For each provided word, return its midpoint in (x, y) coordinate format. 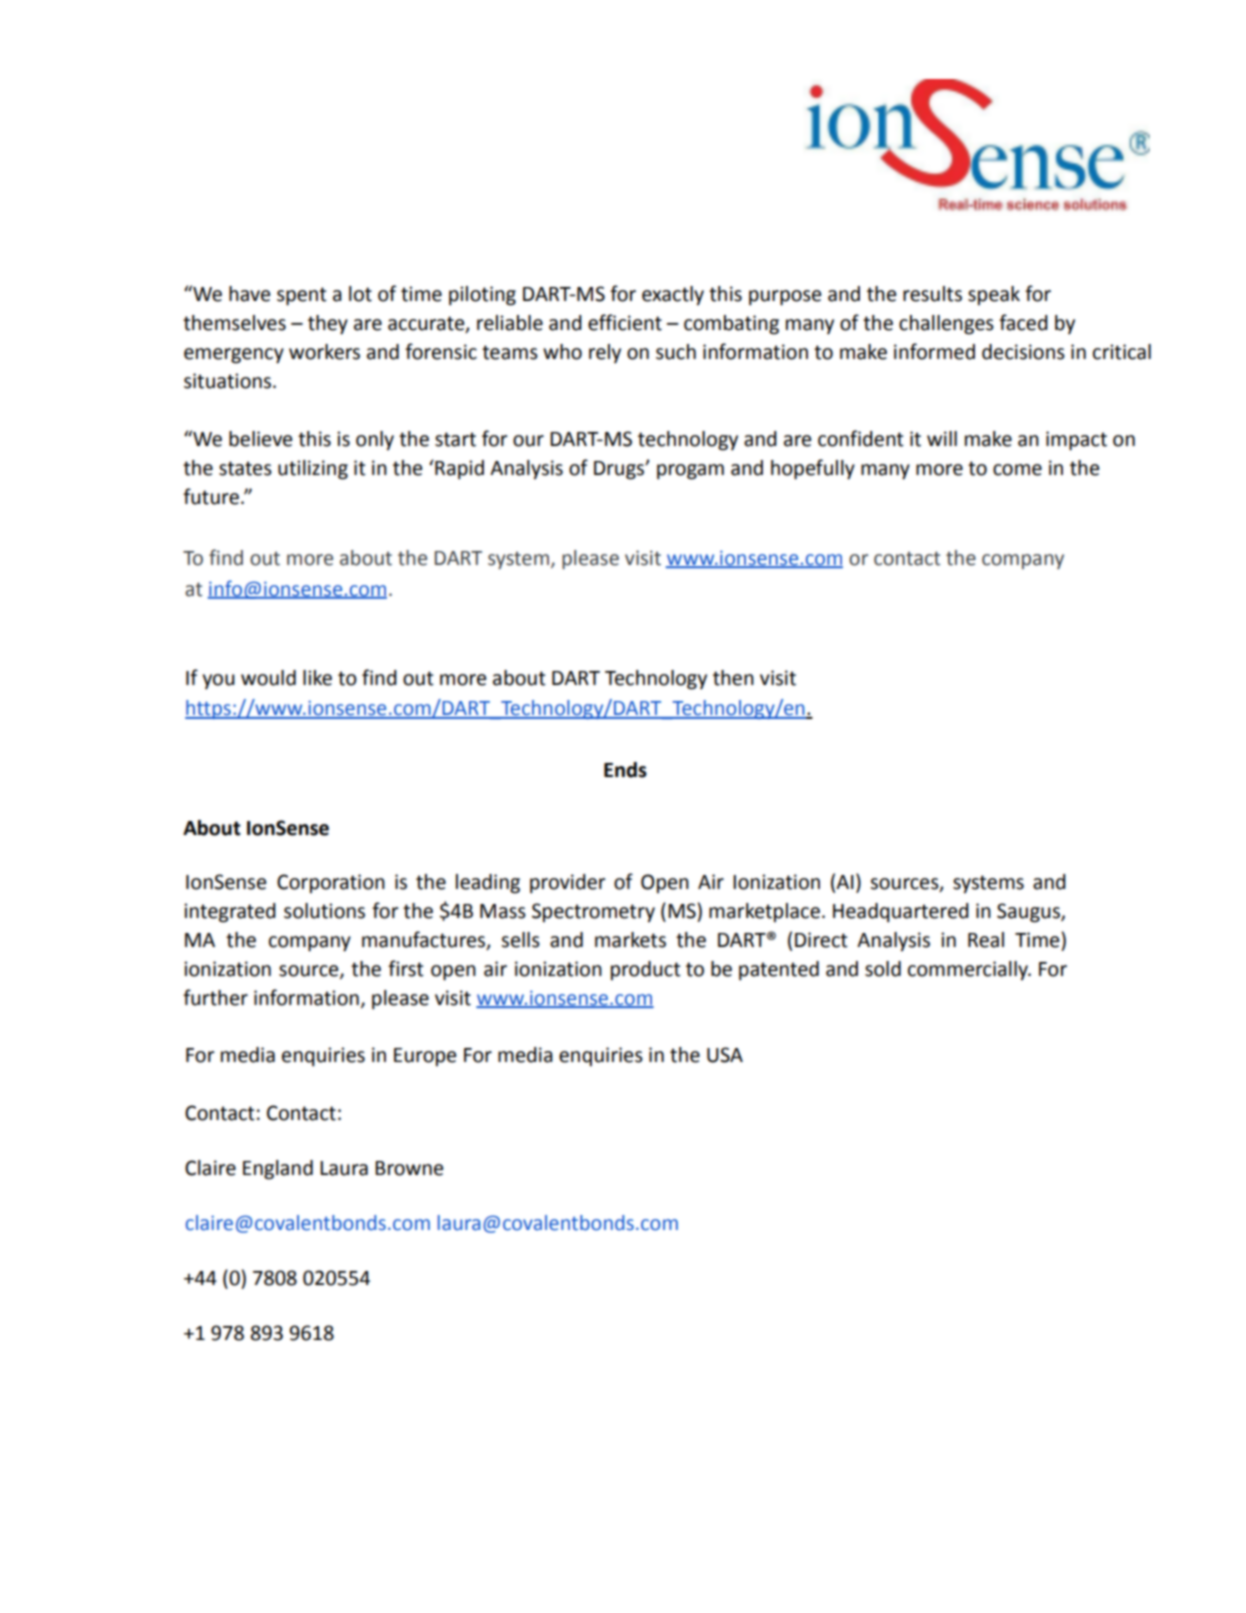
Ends (625, 770)
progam (690, 472)
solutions (324, 911)
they (328, 325)
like (317, 678)
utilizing (313, 470)
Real (986, 940)
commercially (969, 970)
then (733, 678)
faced (1023, 322)
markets (630, 940)
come (1017, 470)
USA (725, 1055)
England (278, 1170)
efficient (625, 322)
